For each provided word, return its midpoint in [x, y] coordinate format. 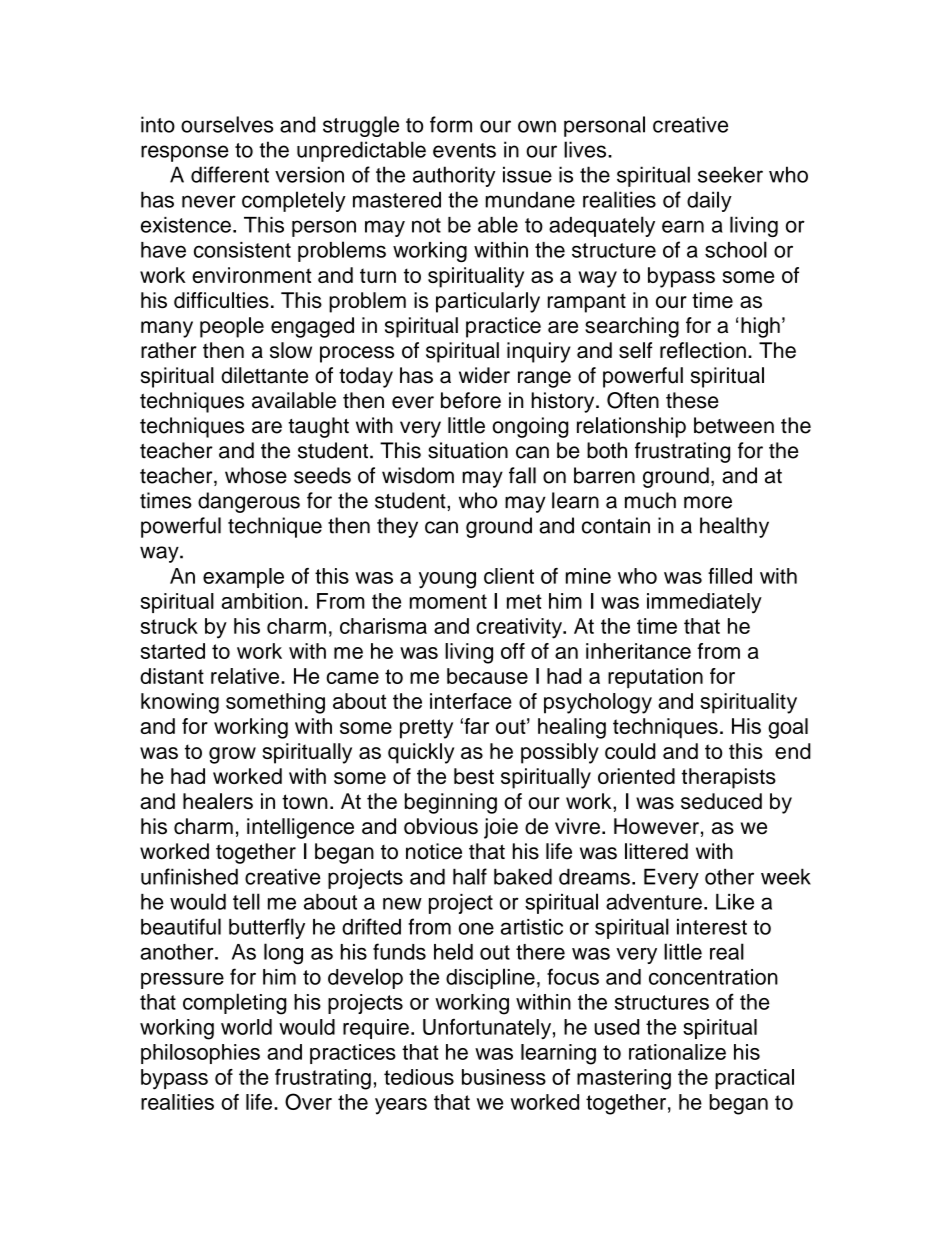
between [734, 425]
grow [232, 755]
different [230, 174]
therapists [728, 778]
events [464, 150]
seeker [730, 174]
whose [256, 475]
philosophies [200, 1054]
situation [468, 450]
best [474, 776]
